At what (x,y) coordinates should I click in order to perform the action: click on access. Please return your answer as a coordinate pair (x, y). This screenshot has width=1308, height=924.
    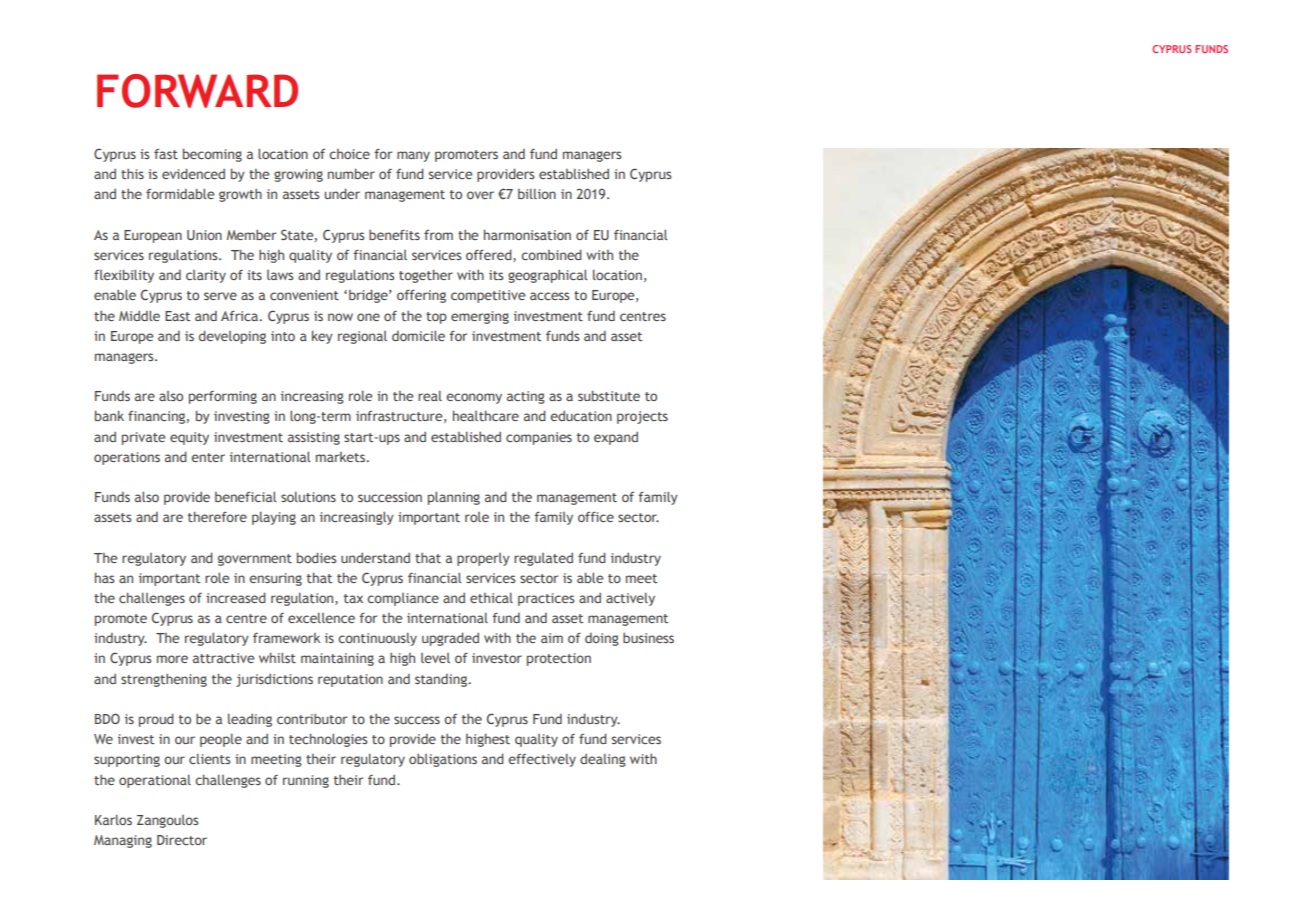
    Looking at the image, I should click on (549, 296).
